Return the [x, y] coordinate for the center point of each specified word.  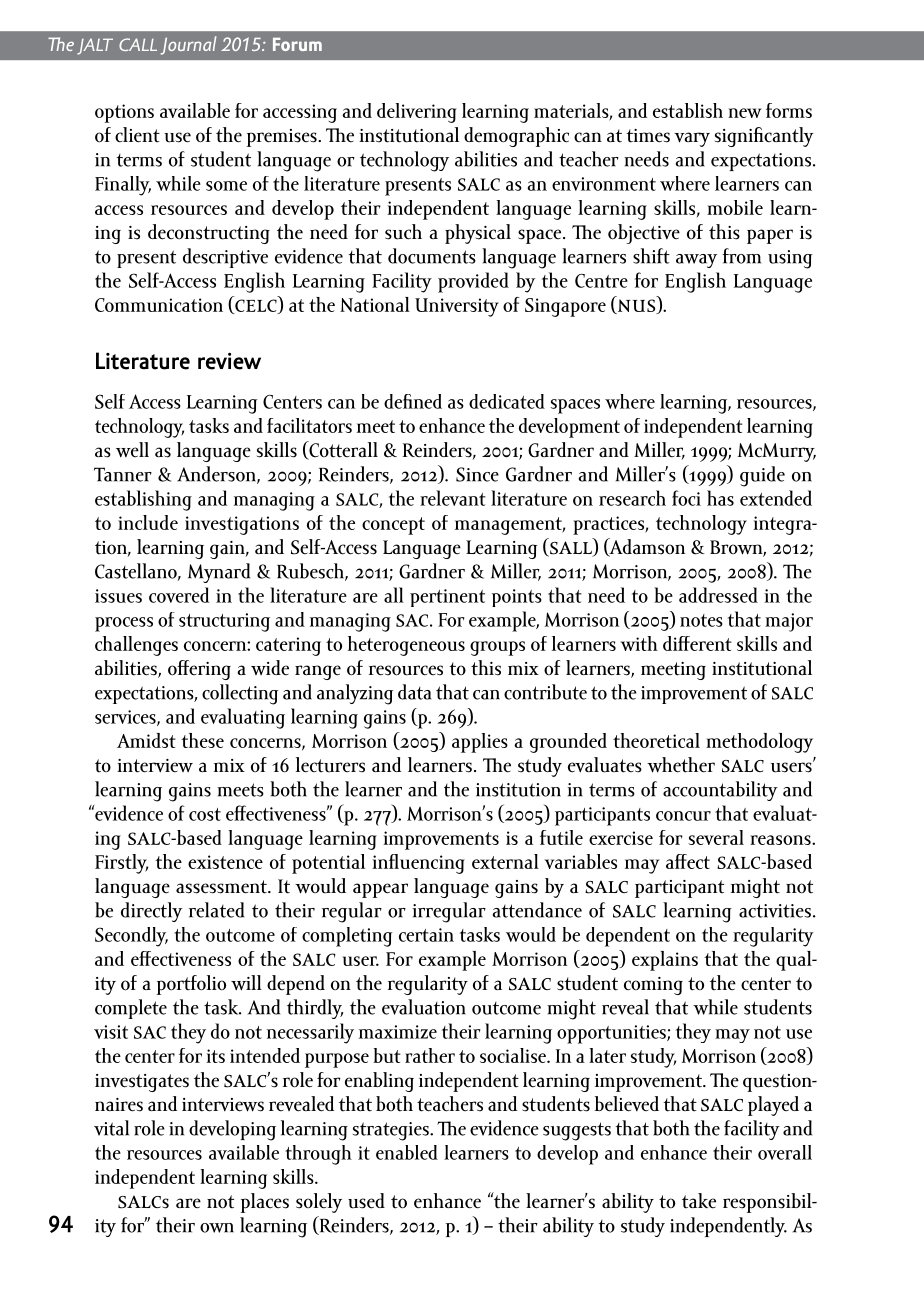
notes [701, 620]
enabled [407, 1152]
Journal [189, 45]
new [745, 113]
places [265, 1203]
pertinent [447, 598]
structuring [224, 622]
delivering [417, 113]
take [699, 1201]
